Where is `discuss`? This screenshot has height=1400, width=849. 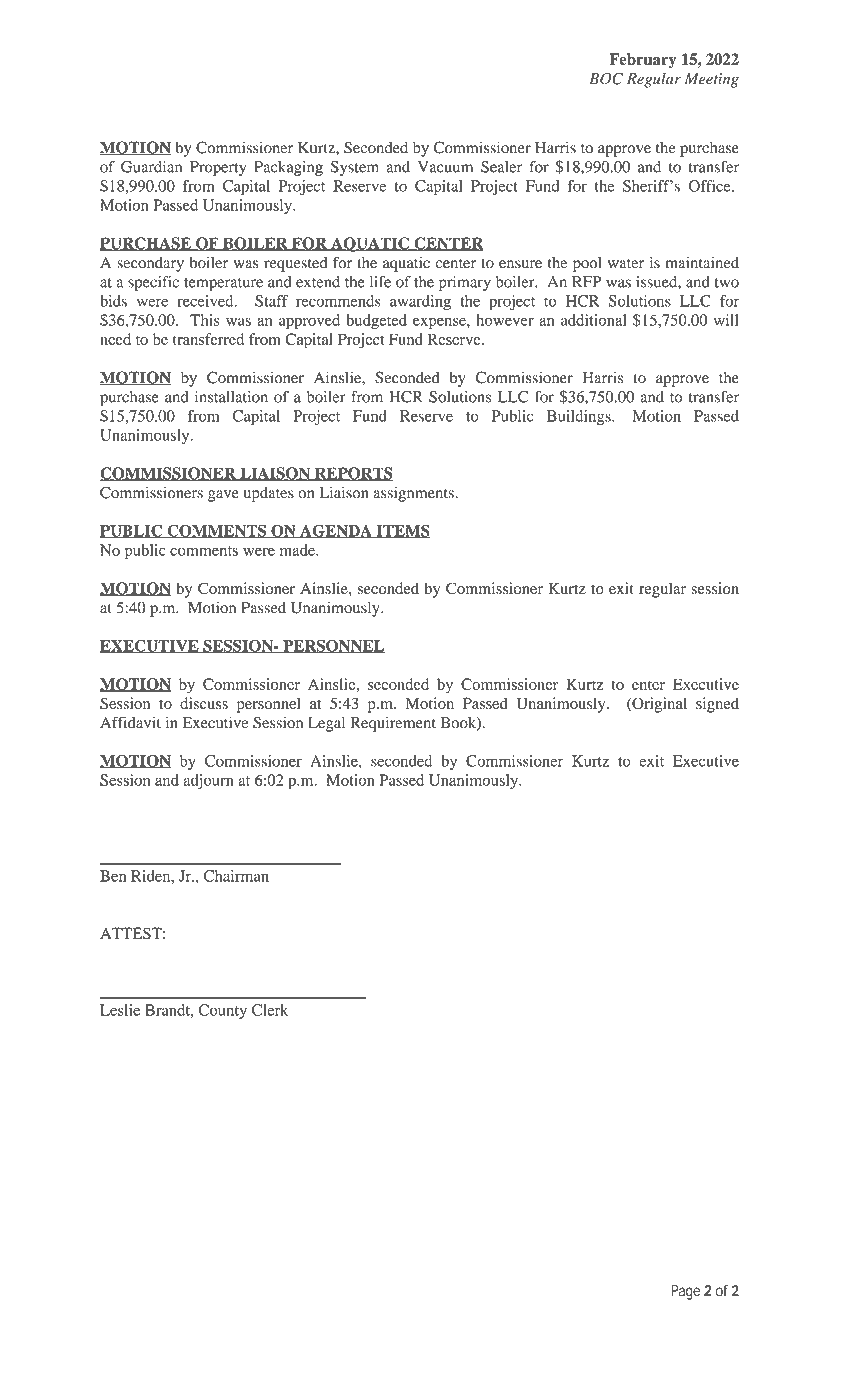
discuss is located at coordinates (204, 703).
